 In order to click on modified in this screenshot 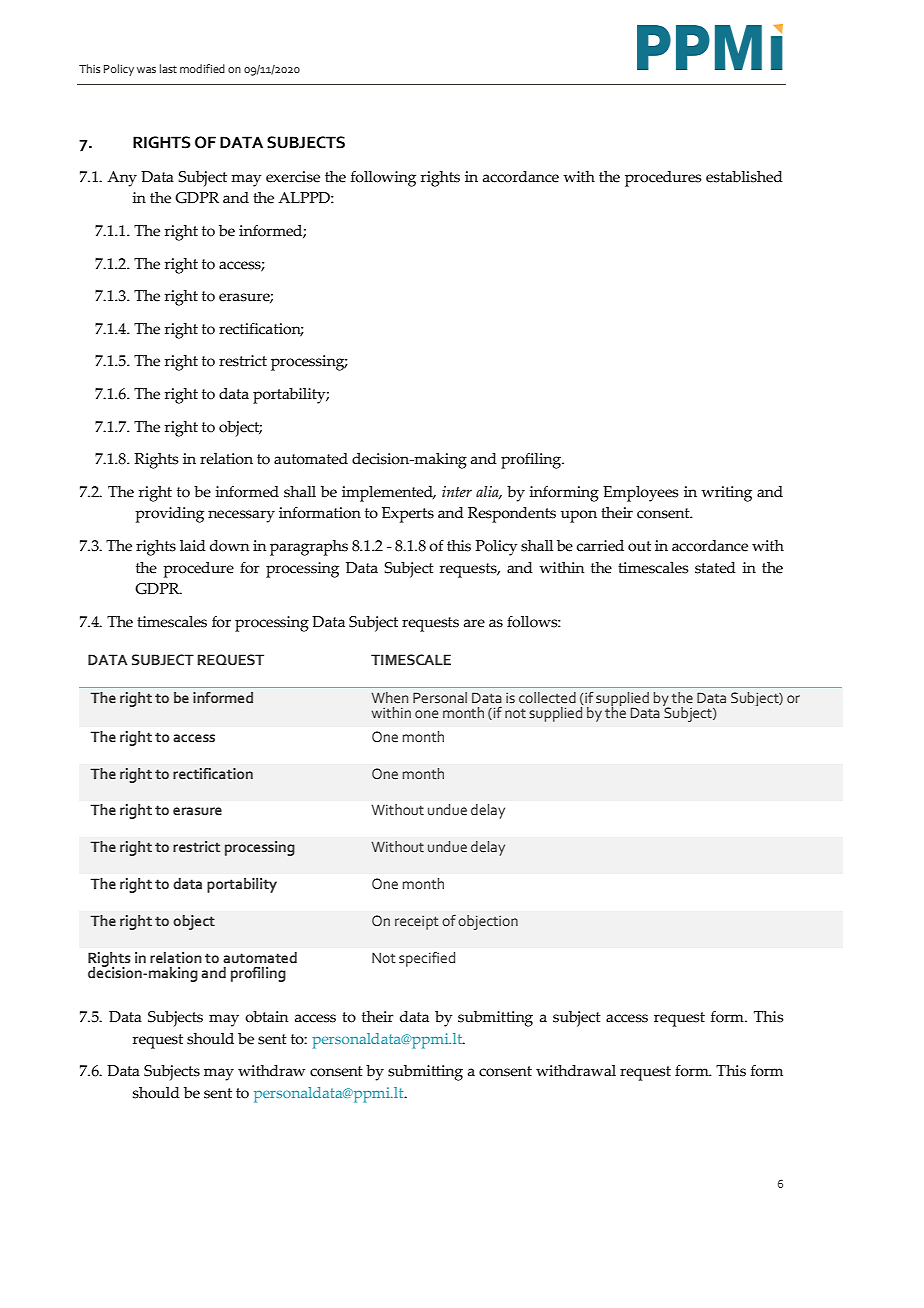, I will do `click(202, 68)`.
